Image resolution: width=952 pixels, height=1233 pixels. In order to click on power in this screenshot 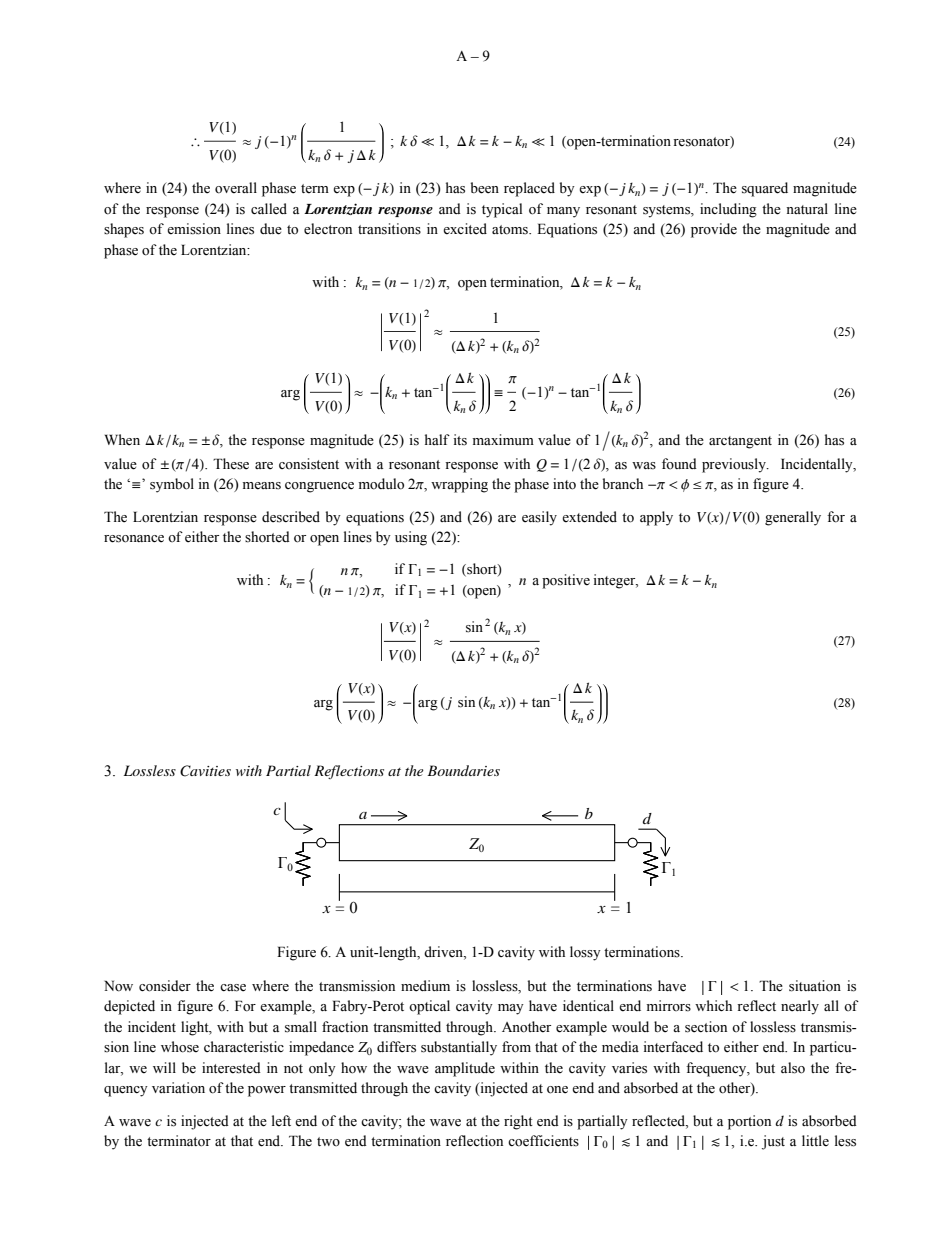, I will do `click(267, 1091)`.
